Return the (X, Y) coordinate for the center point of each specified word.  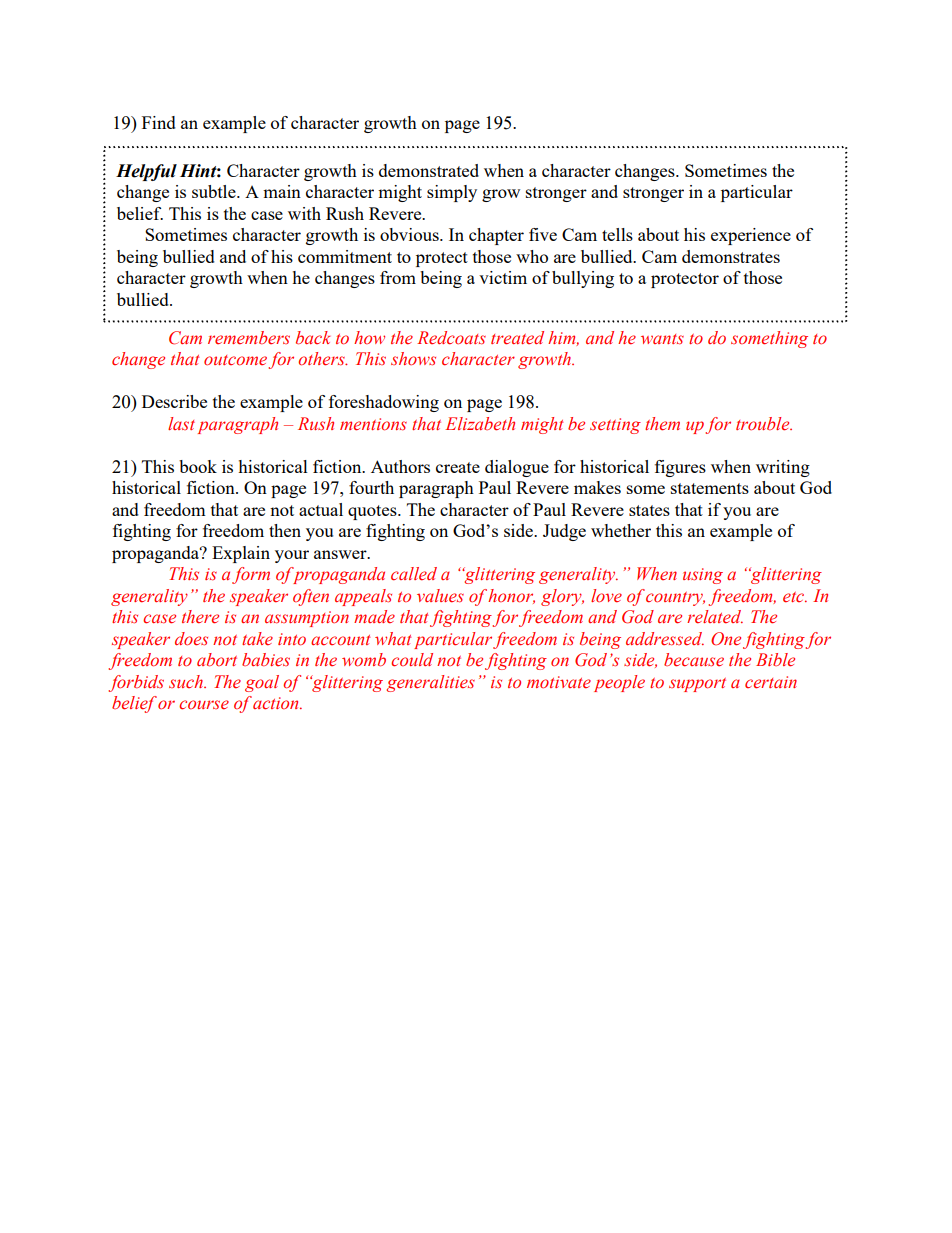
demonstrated (429, 170)
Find (159, 122)
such (187, 681)
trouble (764, 424)
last (181, 423)
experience (751, 236)
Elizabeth (480, 424)
